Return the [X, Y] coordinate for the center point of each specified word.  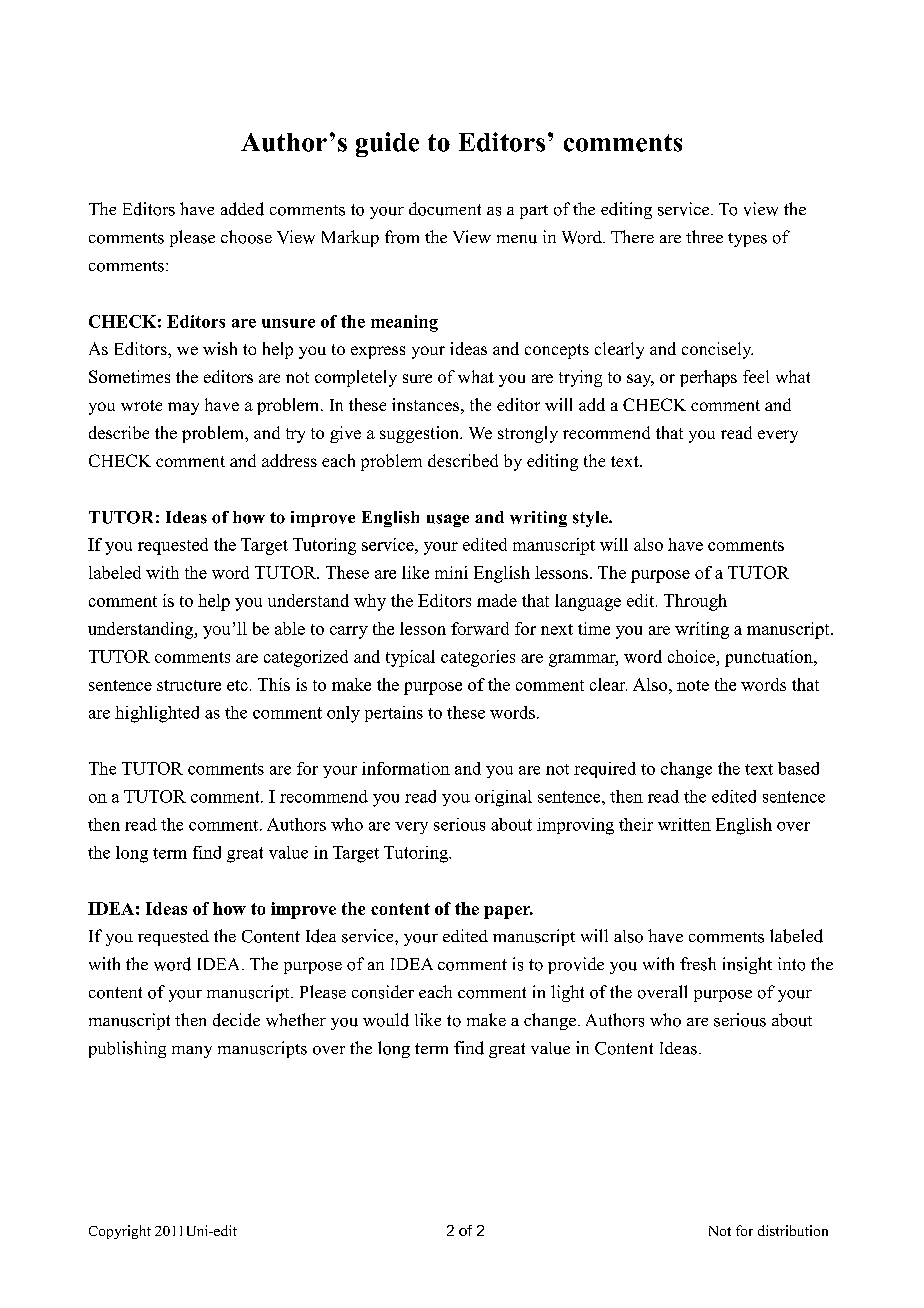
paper [508, 912]
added [242, 209]
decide [236, 1020]
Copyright [120, 1232]
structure [189, 685]
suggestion [420, 434]
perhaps [708, 378]
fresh [698, 964]
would [386, 1020]
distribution [793, 1230]
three [704, 236]
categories [478, 658]
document [445, 209]
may [183, 408]
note [693, 685]
